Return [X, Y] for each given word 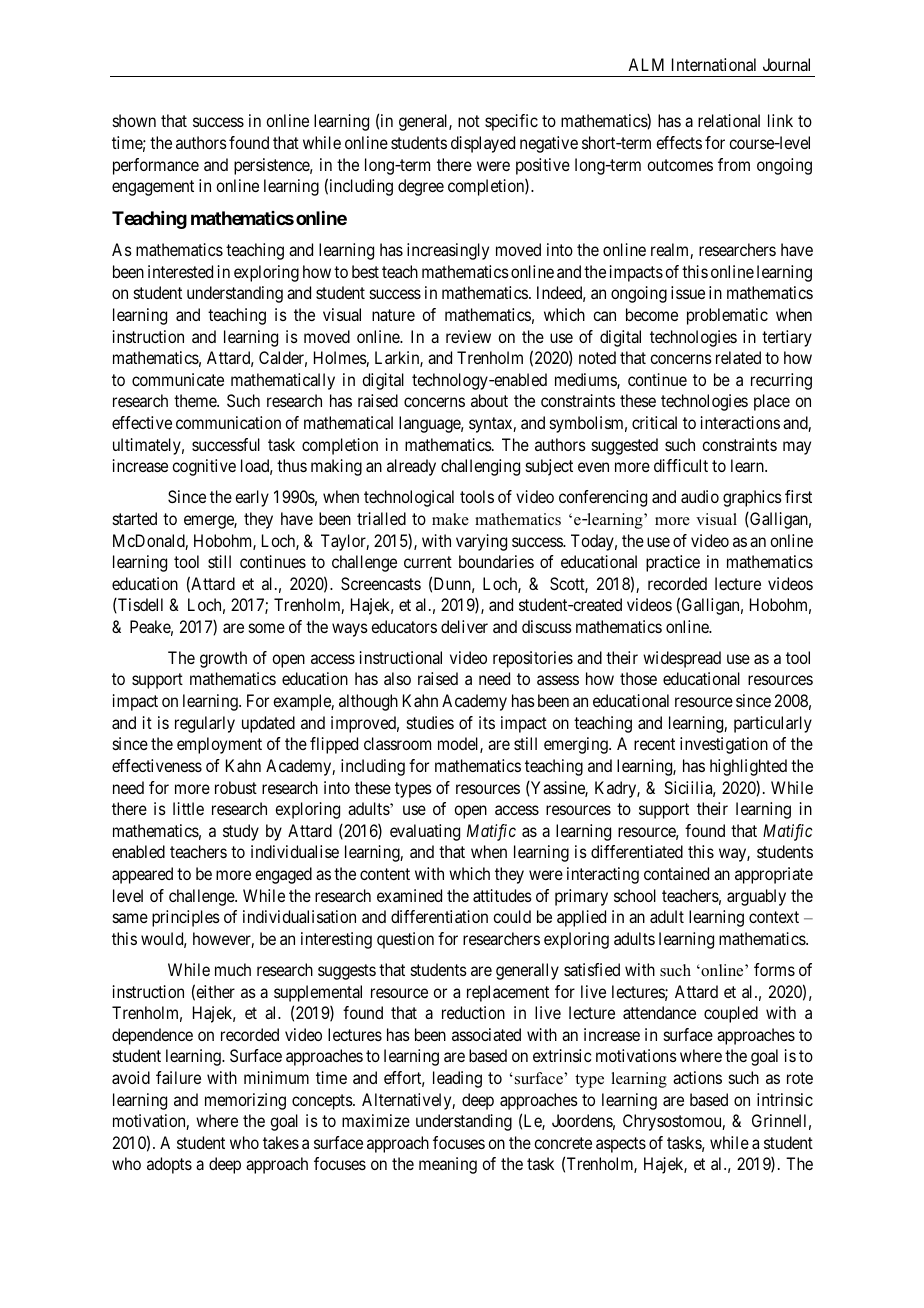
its [487, 722]
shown [134, 120]
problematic [727, 316]
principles [186, 918]
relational [729, 120]
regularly [205, 724]
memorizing [245, 1101]
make [450, 519]
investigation [724, 745]
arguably [756, 897]
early [252, 498]
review [468, 336]
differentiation [439, 916]
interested [180, 271]
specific [511, 122]
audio [700, 496]
